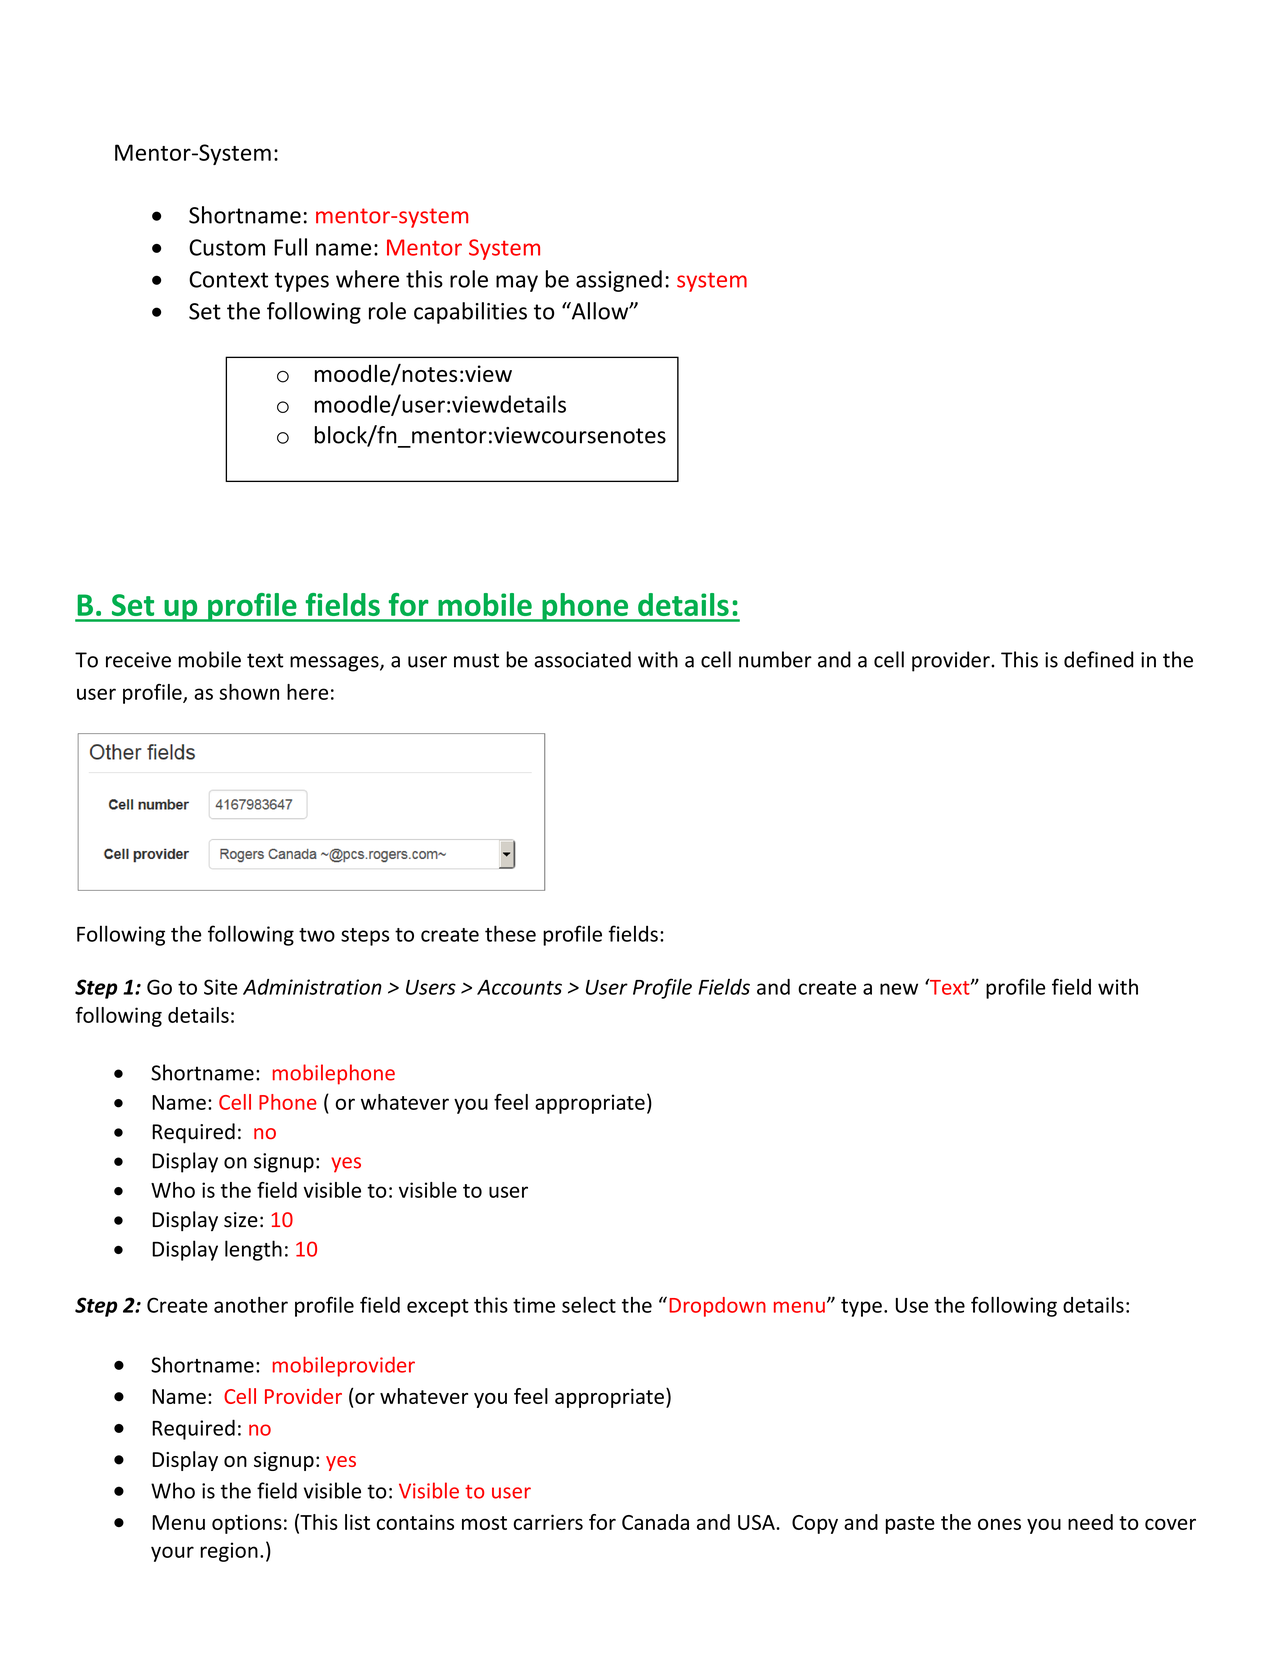 Image resolution: width=1282 pixels, height=1659 pixels. Describe the element at coordinates (290, 247) in the screenshot. I see `Full` at that location.
